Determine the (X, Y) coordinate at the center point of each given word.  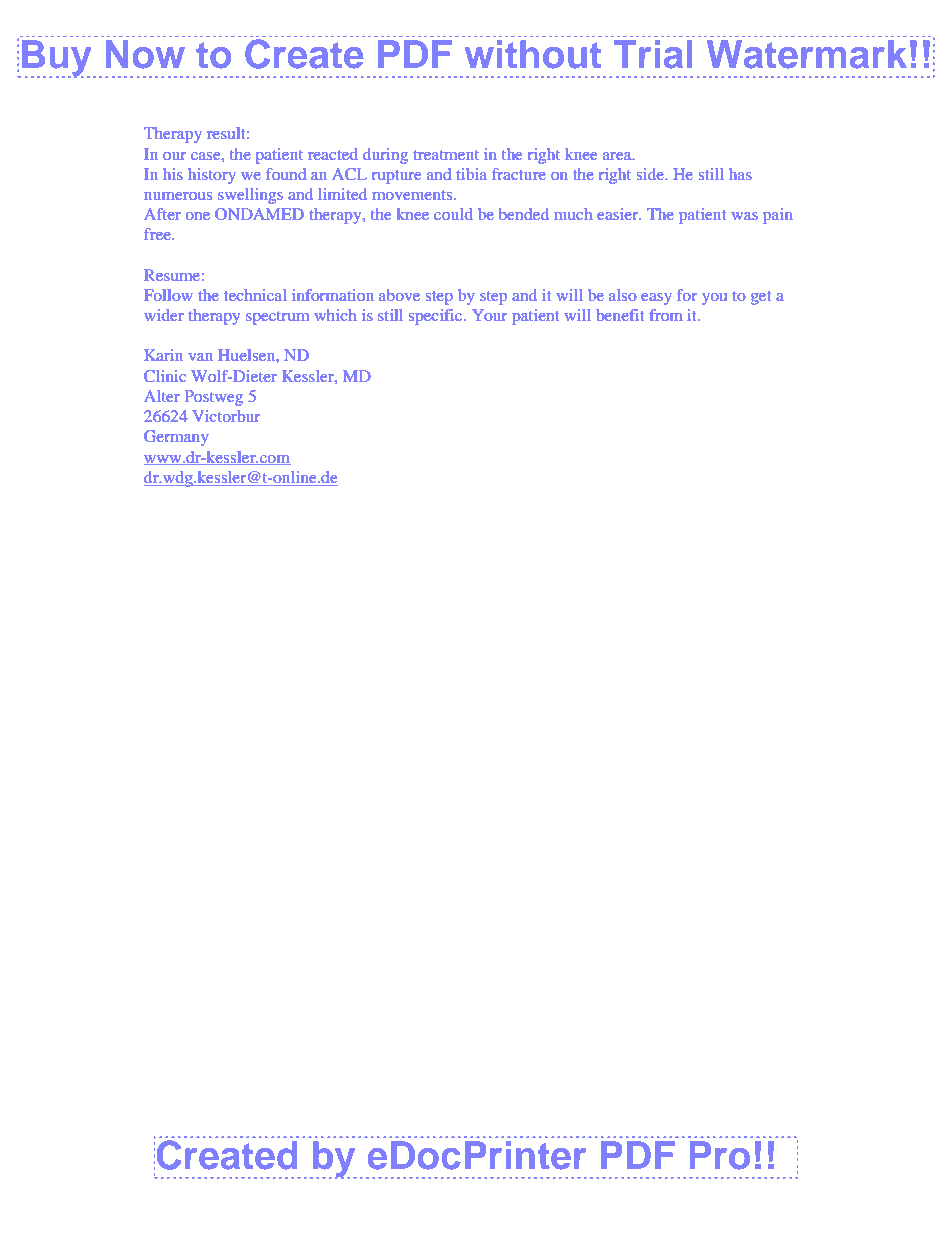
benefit (620, 315)
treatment (446, 155)
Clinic (165, 376)
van (200, 357)
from (666, 315)
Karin (163, 355)
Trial (653, 54)
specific (436, 317)
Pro (720, 1155)
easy (656, 299)
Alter (162, 396)
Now (145, 54)
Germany (176, 438)
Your (490, 315)
